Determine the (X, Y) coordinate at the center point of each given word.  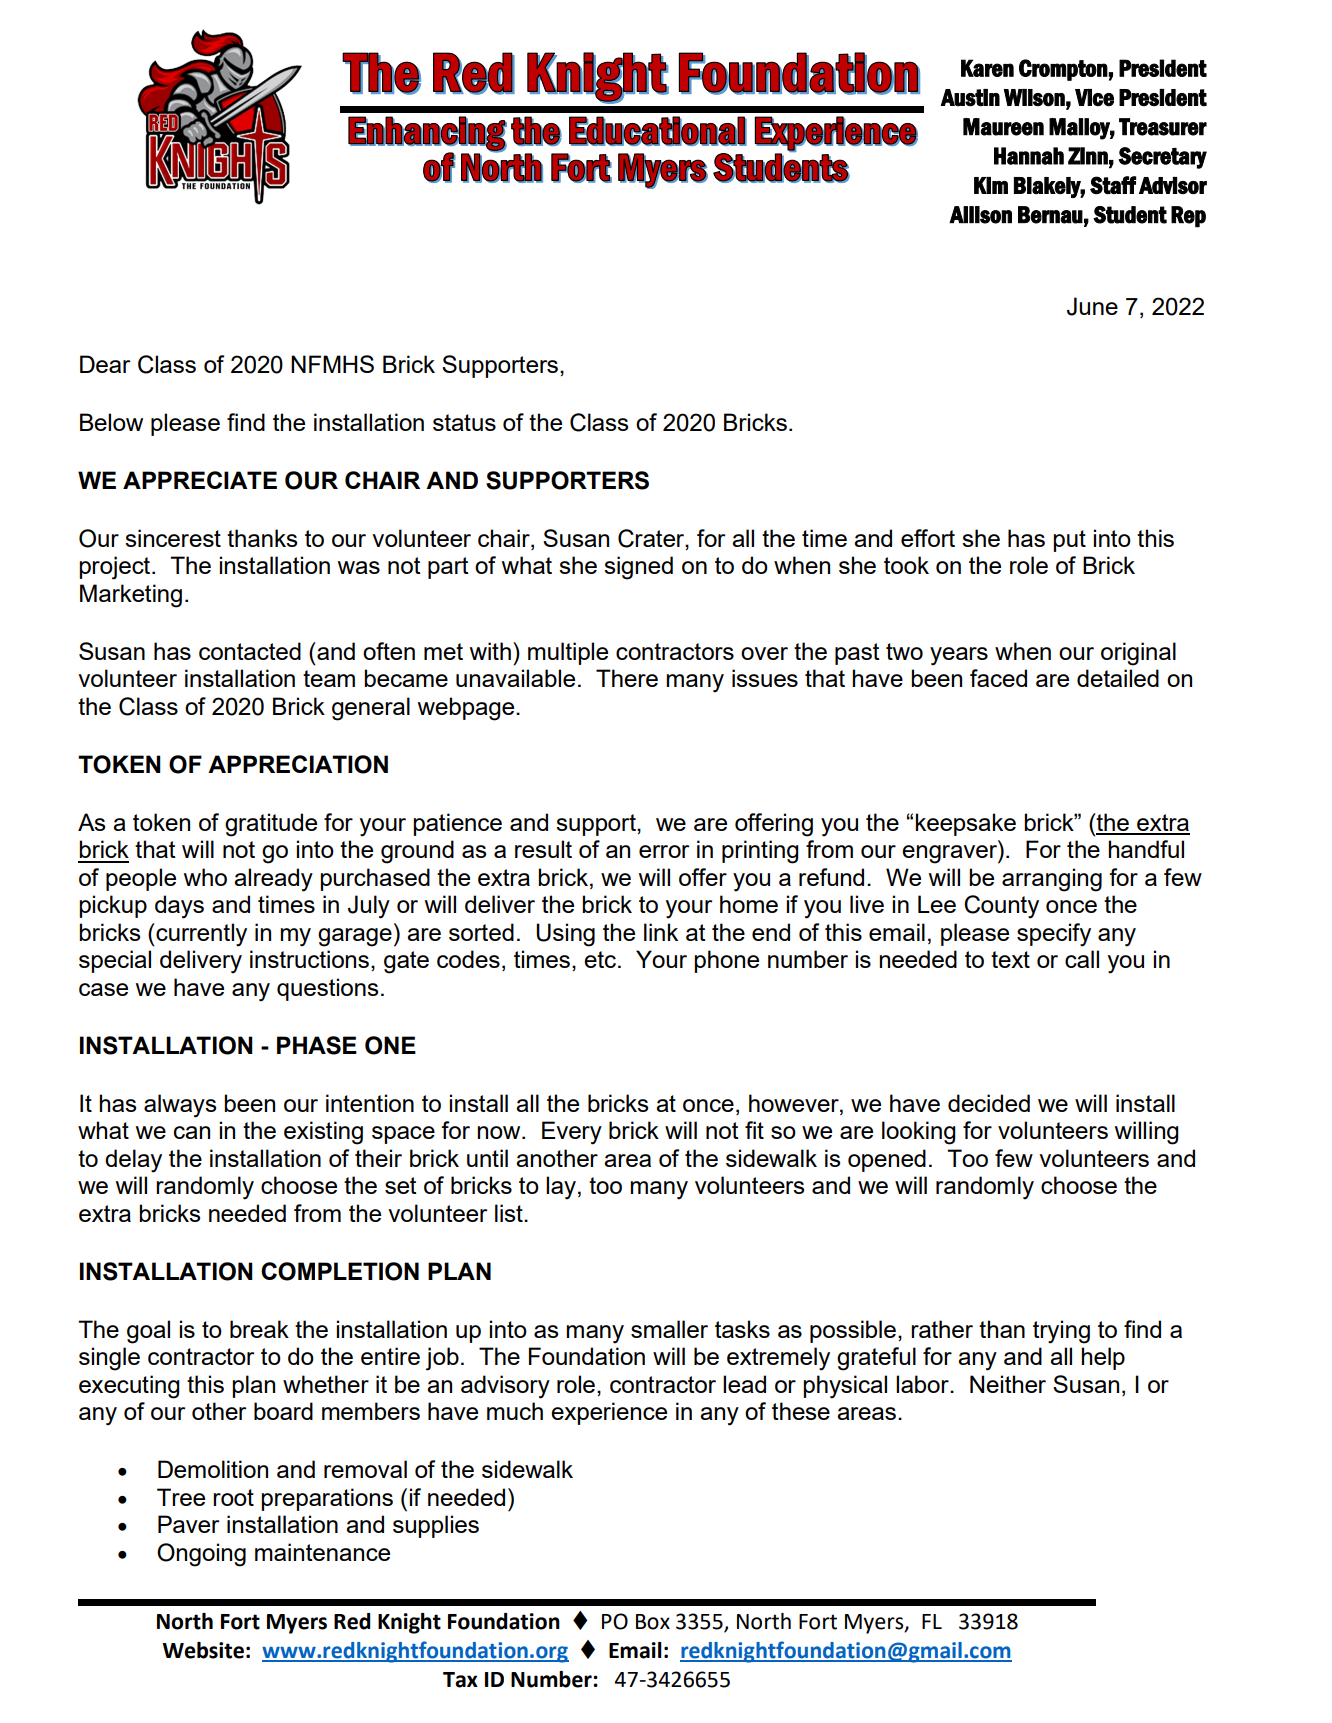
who (205, 877)
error (664, 851)
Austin (970, 98)
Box (653, 1622)
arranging (1052, 880)
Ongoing (201, 1555)
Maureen (1003, 127)
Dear (105, 364)
